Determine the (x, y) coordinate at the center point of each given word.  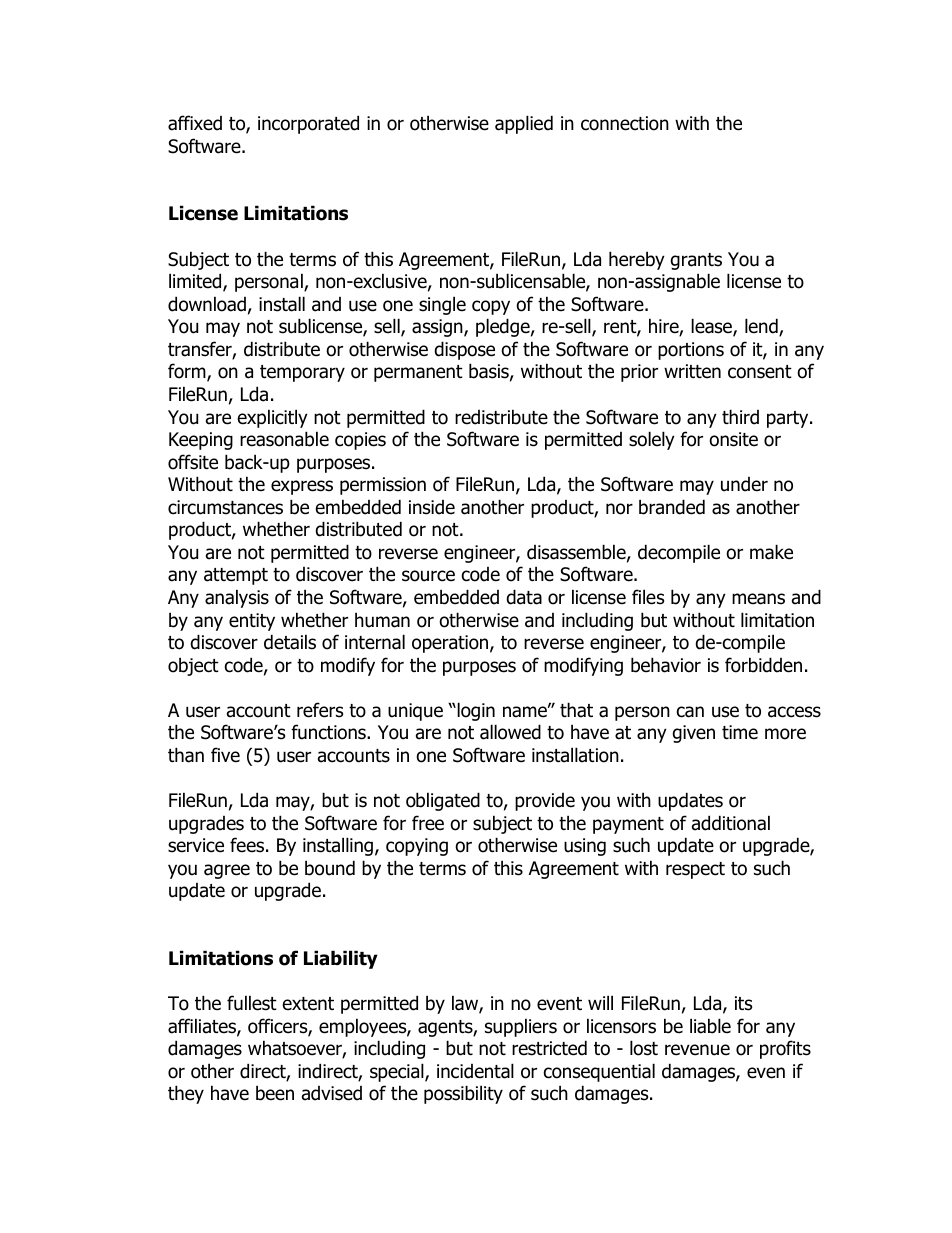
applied (524, 124)
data (524, 597)
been (275, 1093)
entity (252, 622)
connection (625, 123)
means (758, 599)
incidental (475, 1071)
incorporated (308, 124)
